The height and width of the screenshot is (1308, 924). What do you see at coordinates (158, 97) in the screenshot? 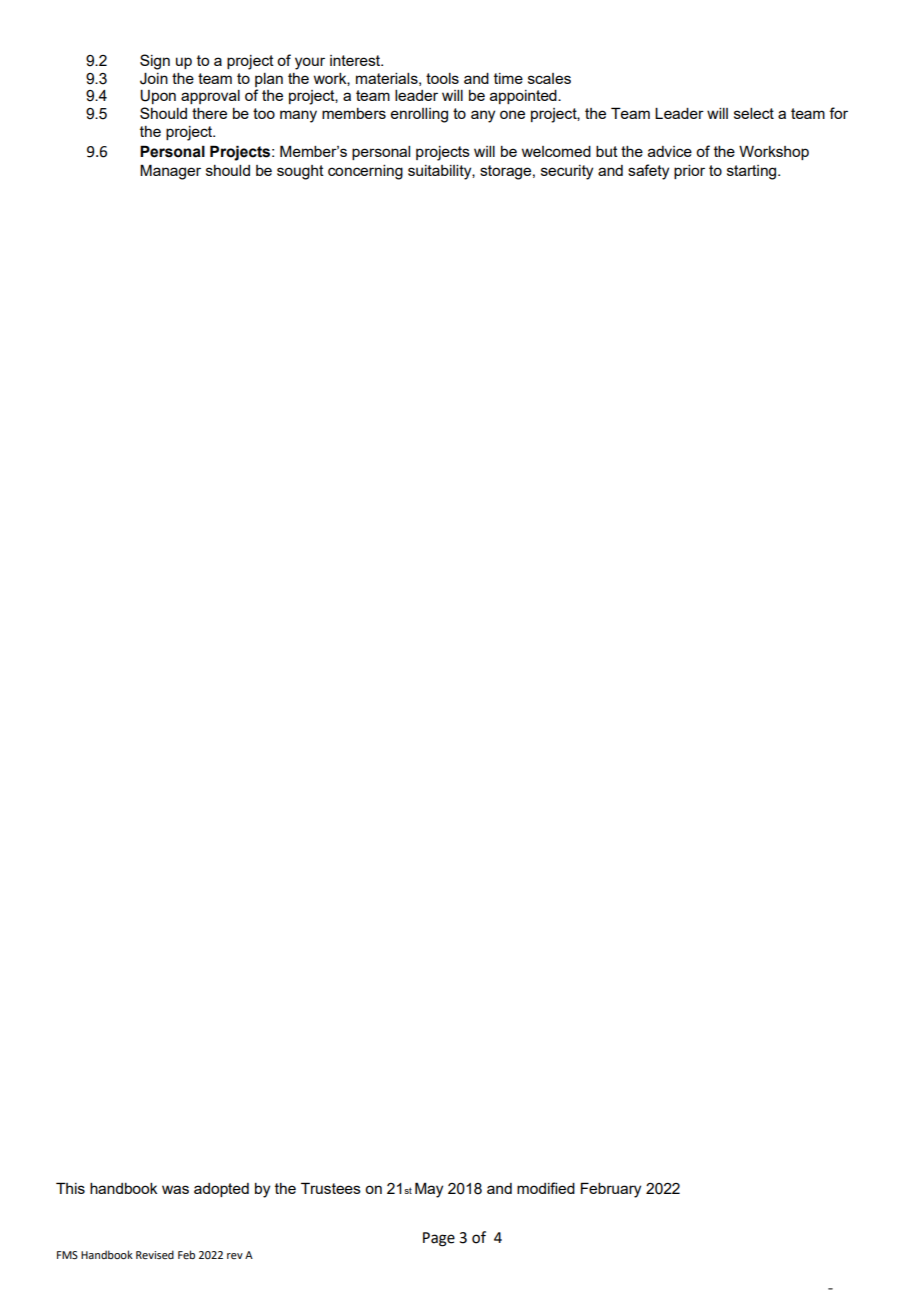
I see `Upon` at bounding box center [158, 97].
